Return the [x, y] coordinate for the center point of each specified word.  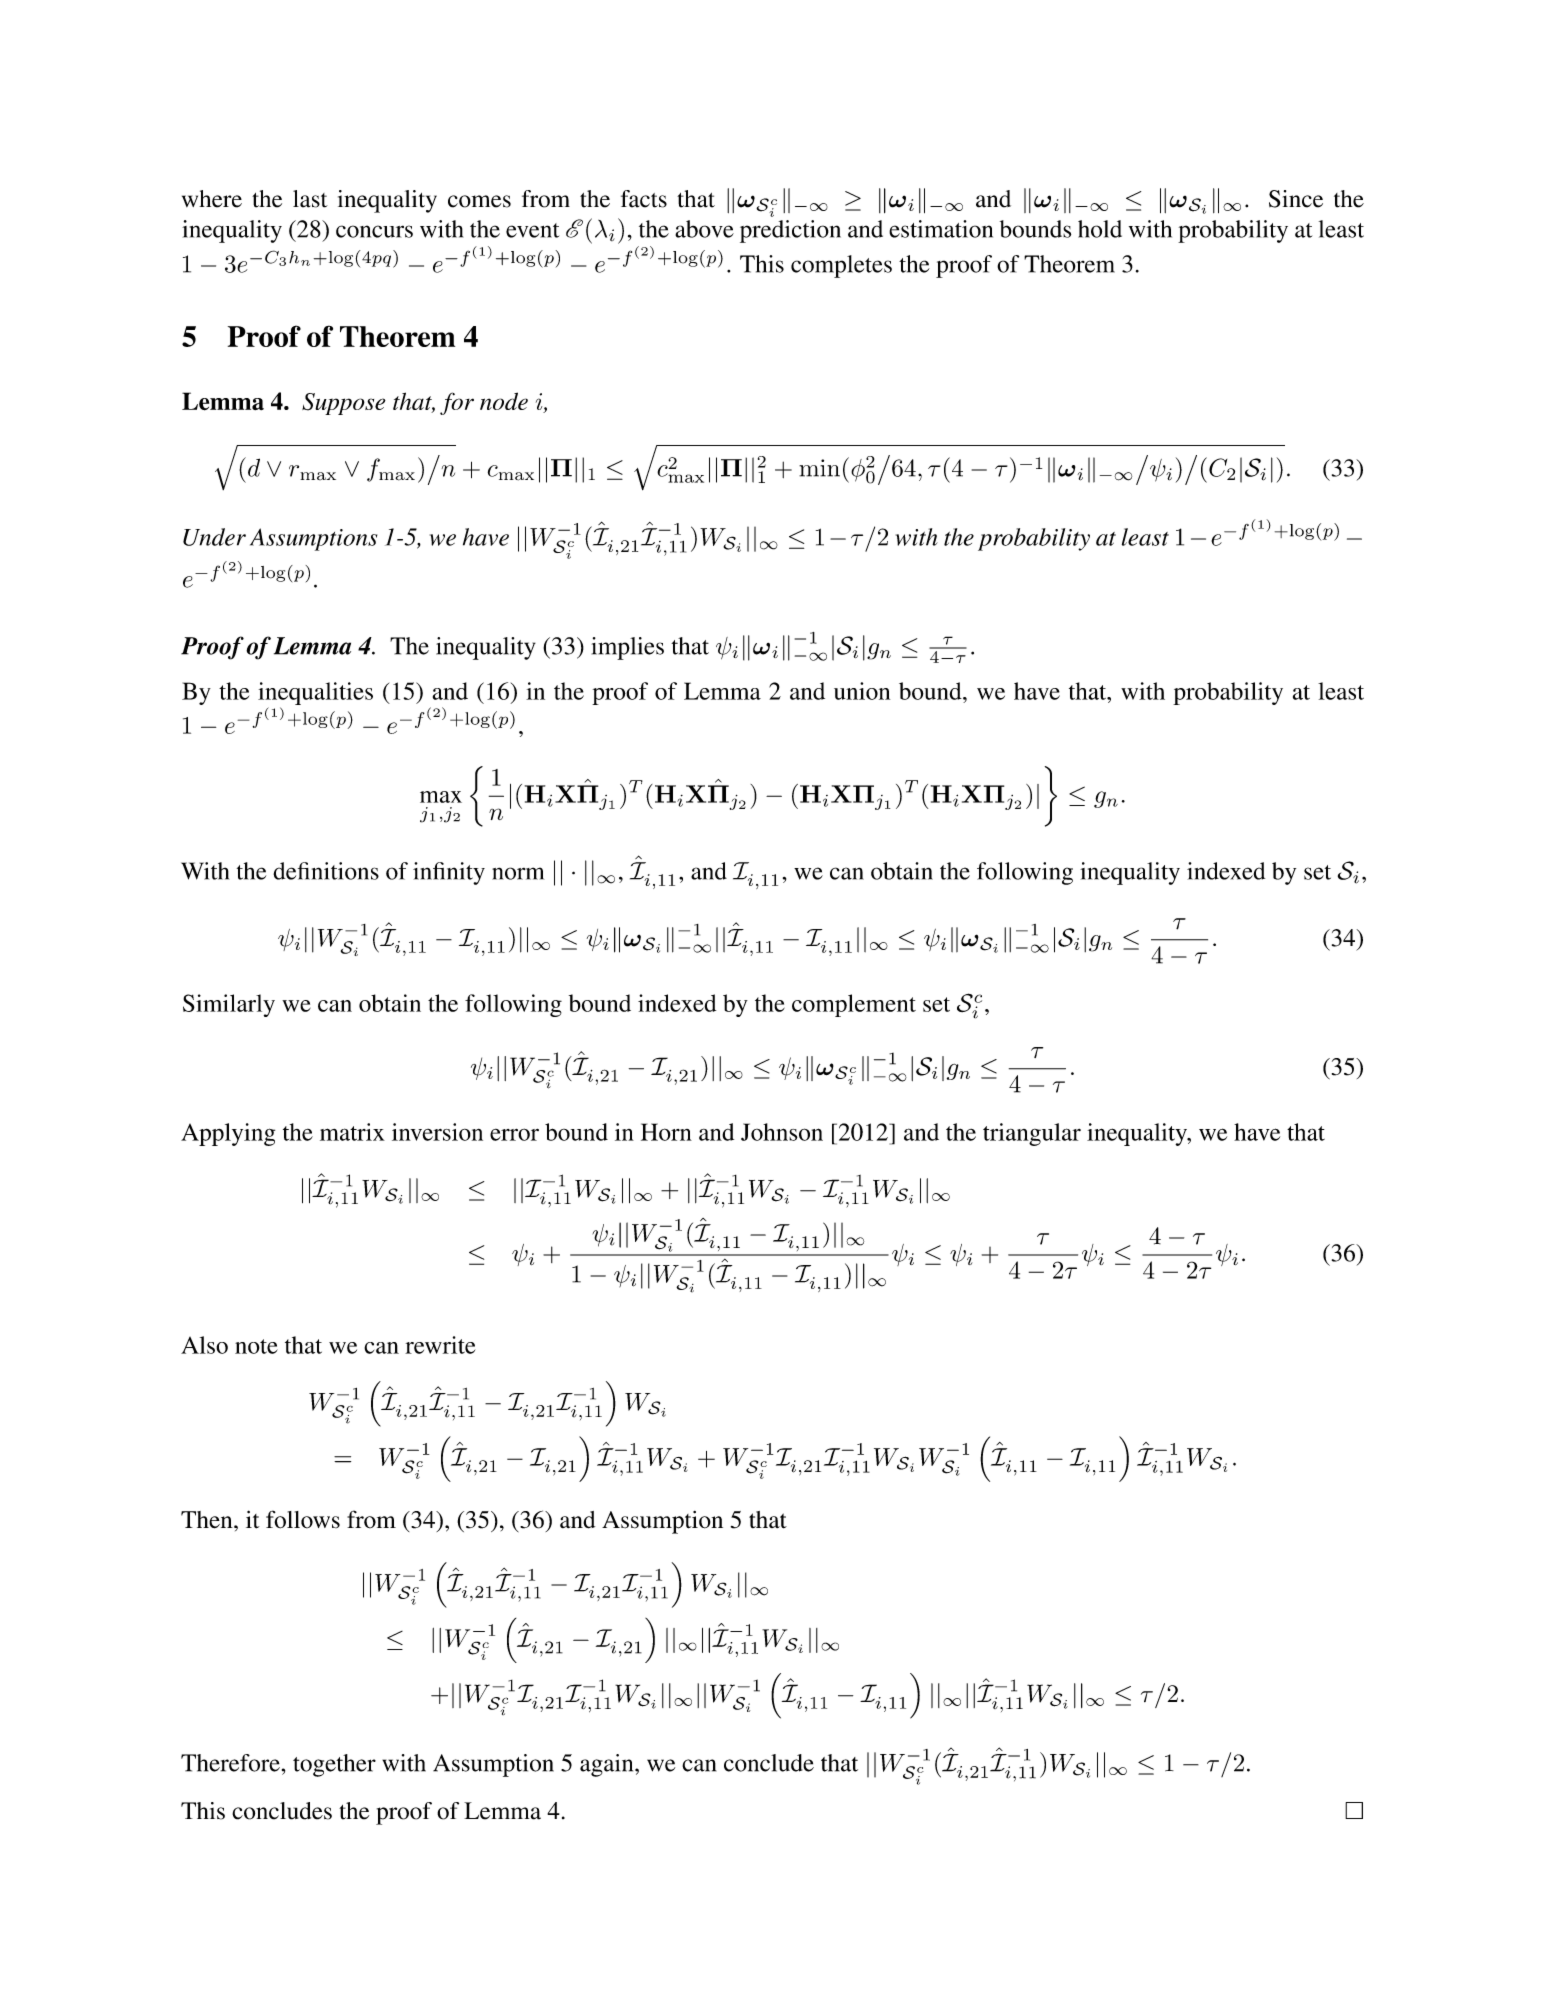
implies [628, 648]
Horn [666, 1132]
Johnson [782, 1132]
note [256, 1346]
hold [1100, 229]
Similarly [229, 1005]
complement [854, 1005]
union [862, 691]
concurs [374, 231]
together [334, 1765]
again [608, 1765]
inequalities [315, 693]
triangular [1032, 1134]
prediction [790, 231]
